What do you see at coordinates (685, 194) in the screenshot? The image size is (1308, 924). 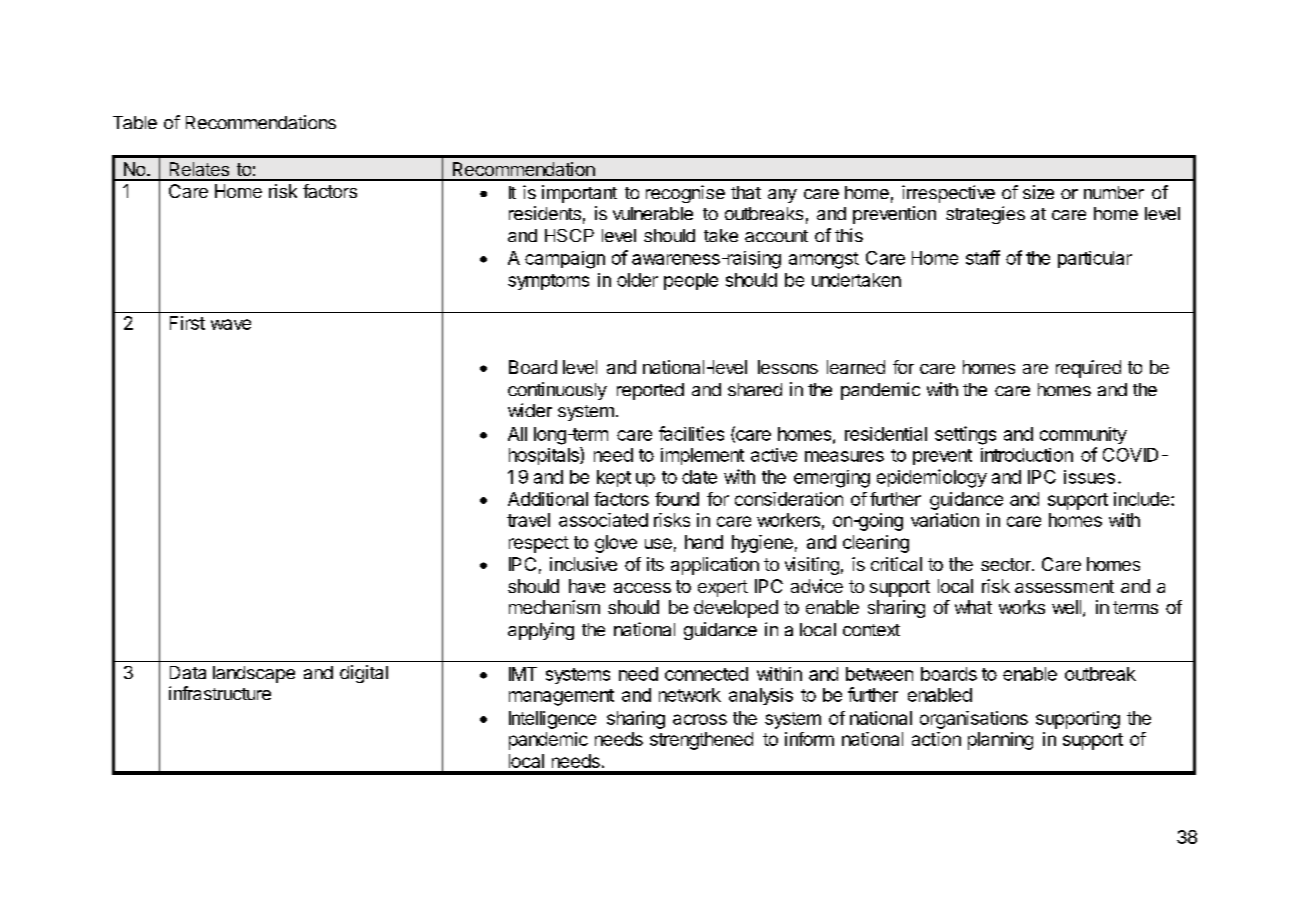 I see `recognise` at bounding box center [685, 194].
